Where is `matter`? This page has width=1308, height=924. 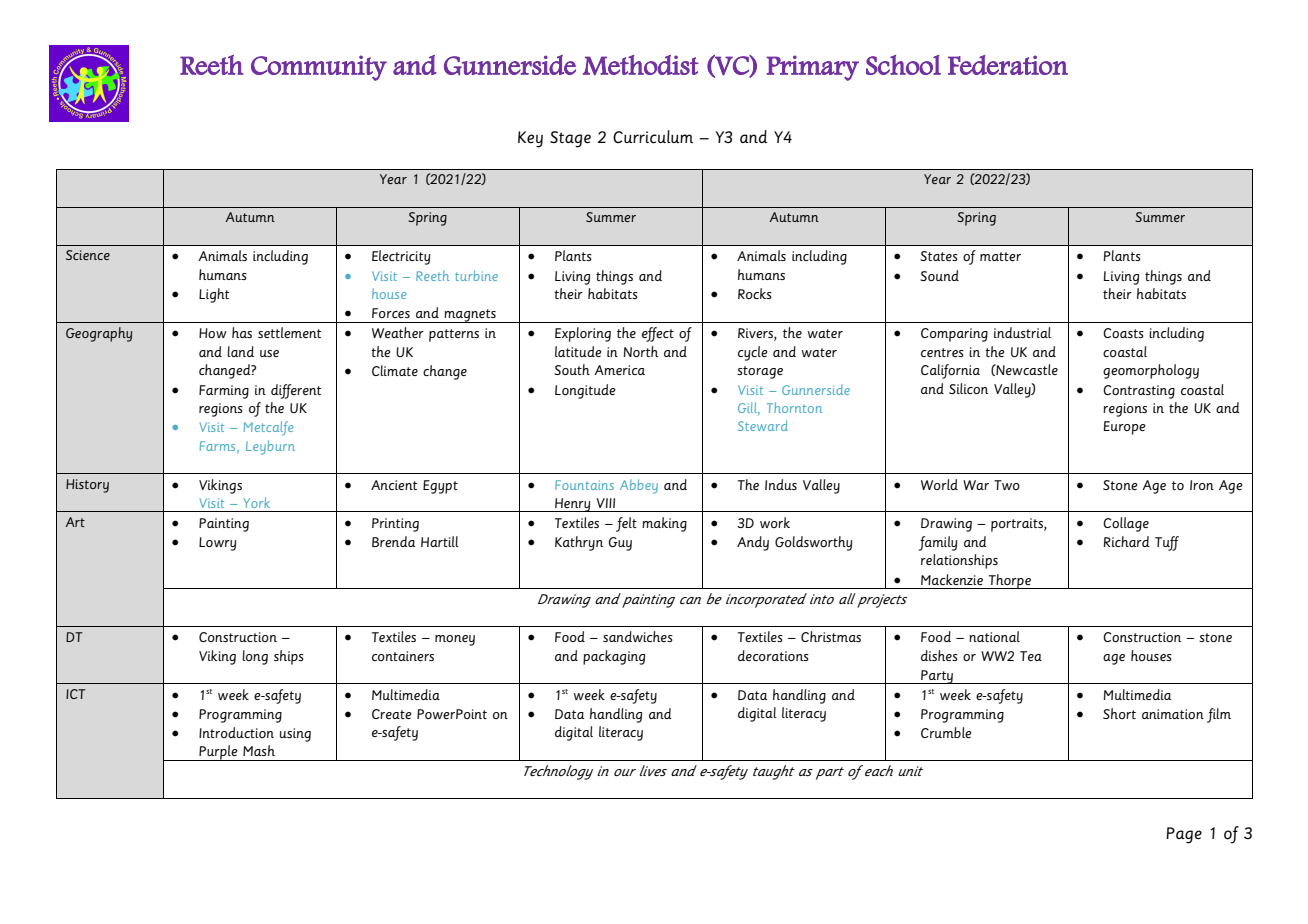
matter is located at coordinates (1000, 256).
